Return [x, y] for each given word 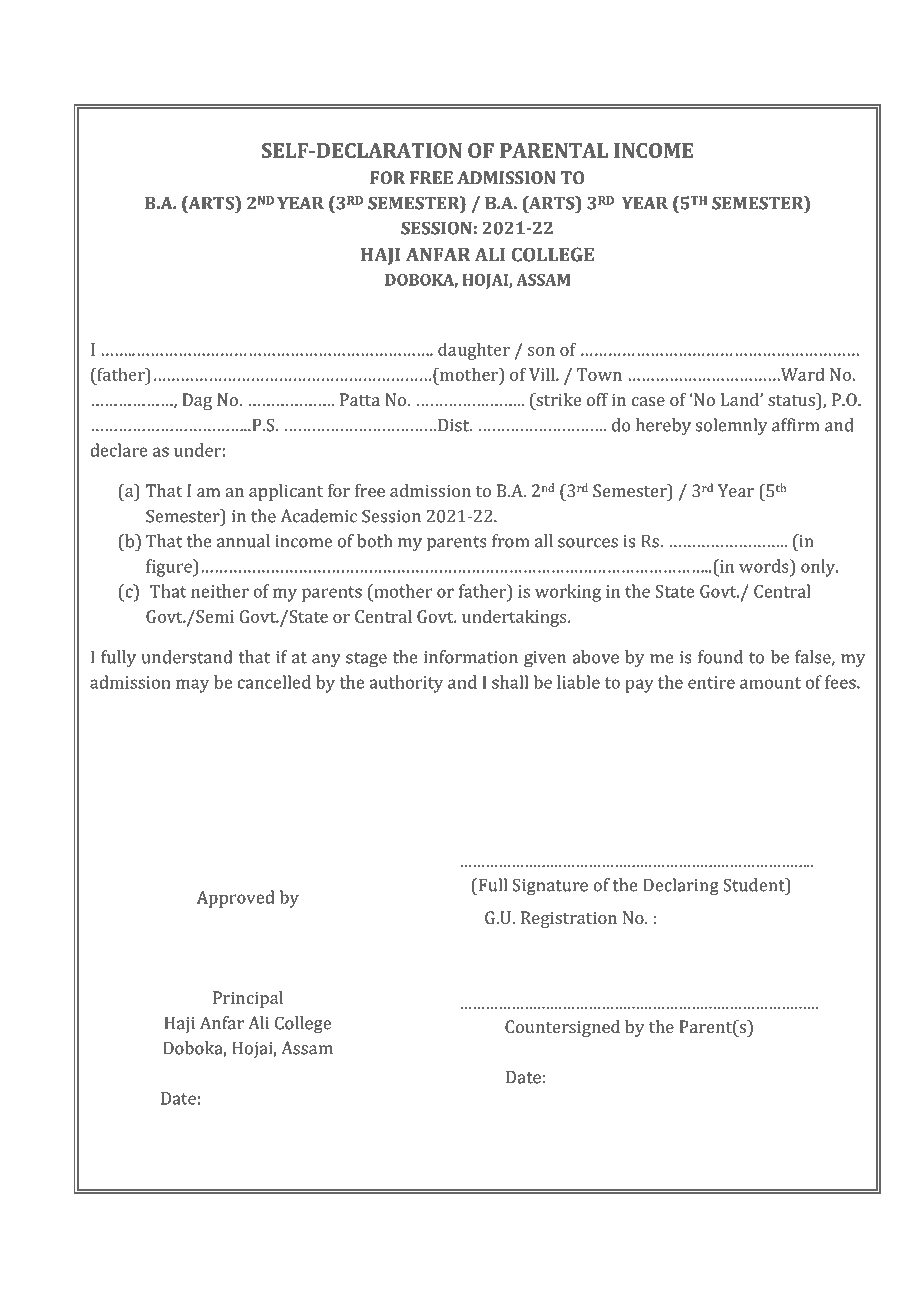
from [510, 541]
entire [711, 682]
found [720, 657]
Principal [248, 999]
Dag [197, 401]
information [471, 657]
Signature [550, 887]
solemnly [731, 427]
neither [220, 591]
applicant [286, 492]
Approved [235, 899]
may [192, 686]
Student [755, 885]
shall [510, 682]
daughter [474, 351]
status [792, 399]
